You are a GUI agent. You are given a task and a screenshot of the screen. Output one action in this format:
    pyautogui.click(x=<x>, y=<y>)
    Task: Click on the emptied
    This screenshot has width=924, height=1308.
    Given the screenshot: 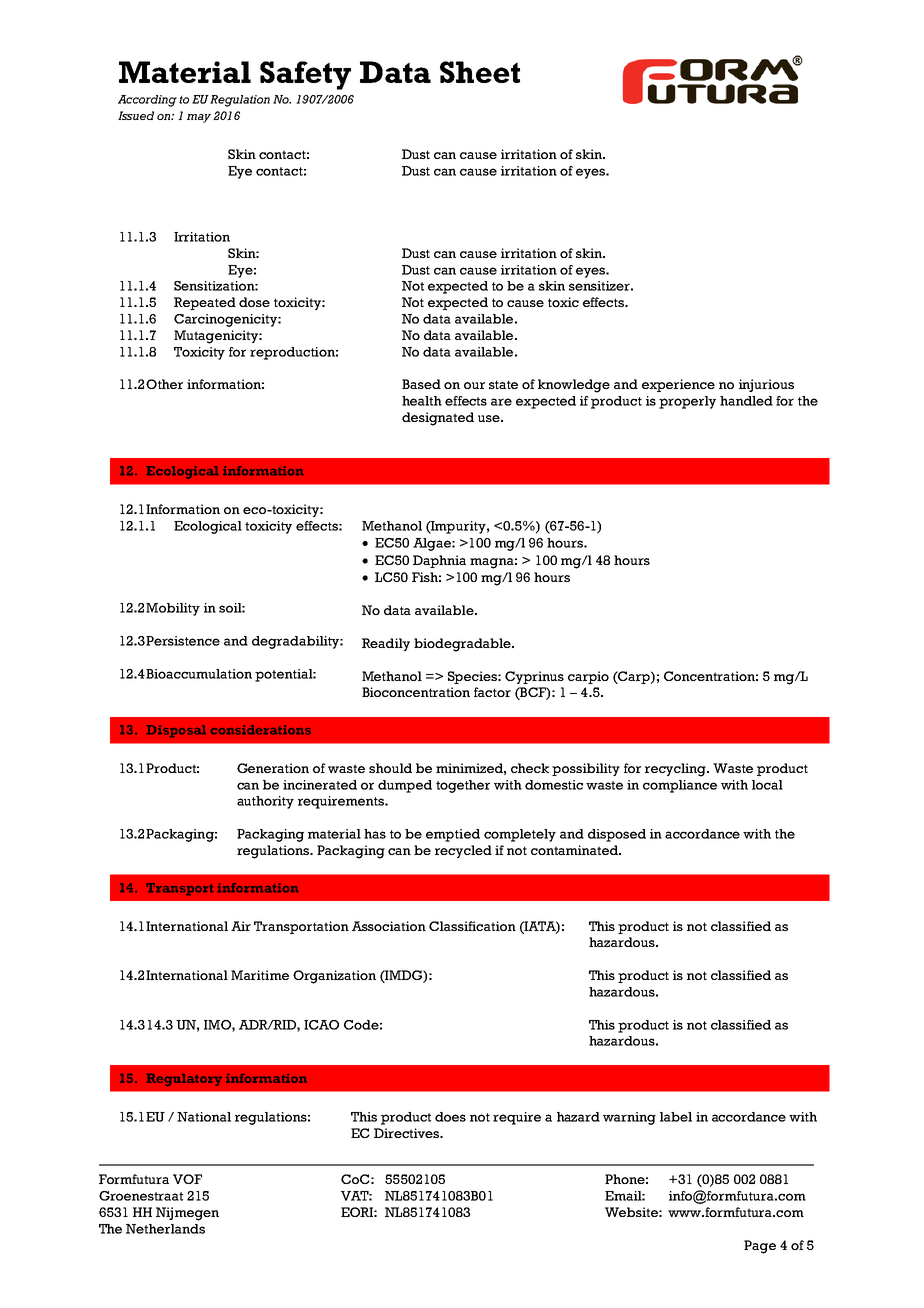 What is the action you would take?
    pyautogui.click(x=453, y=835)
